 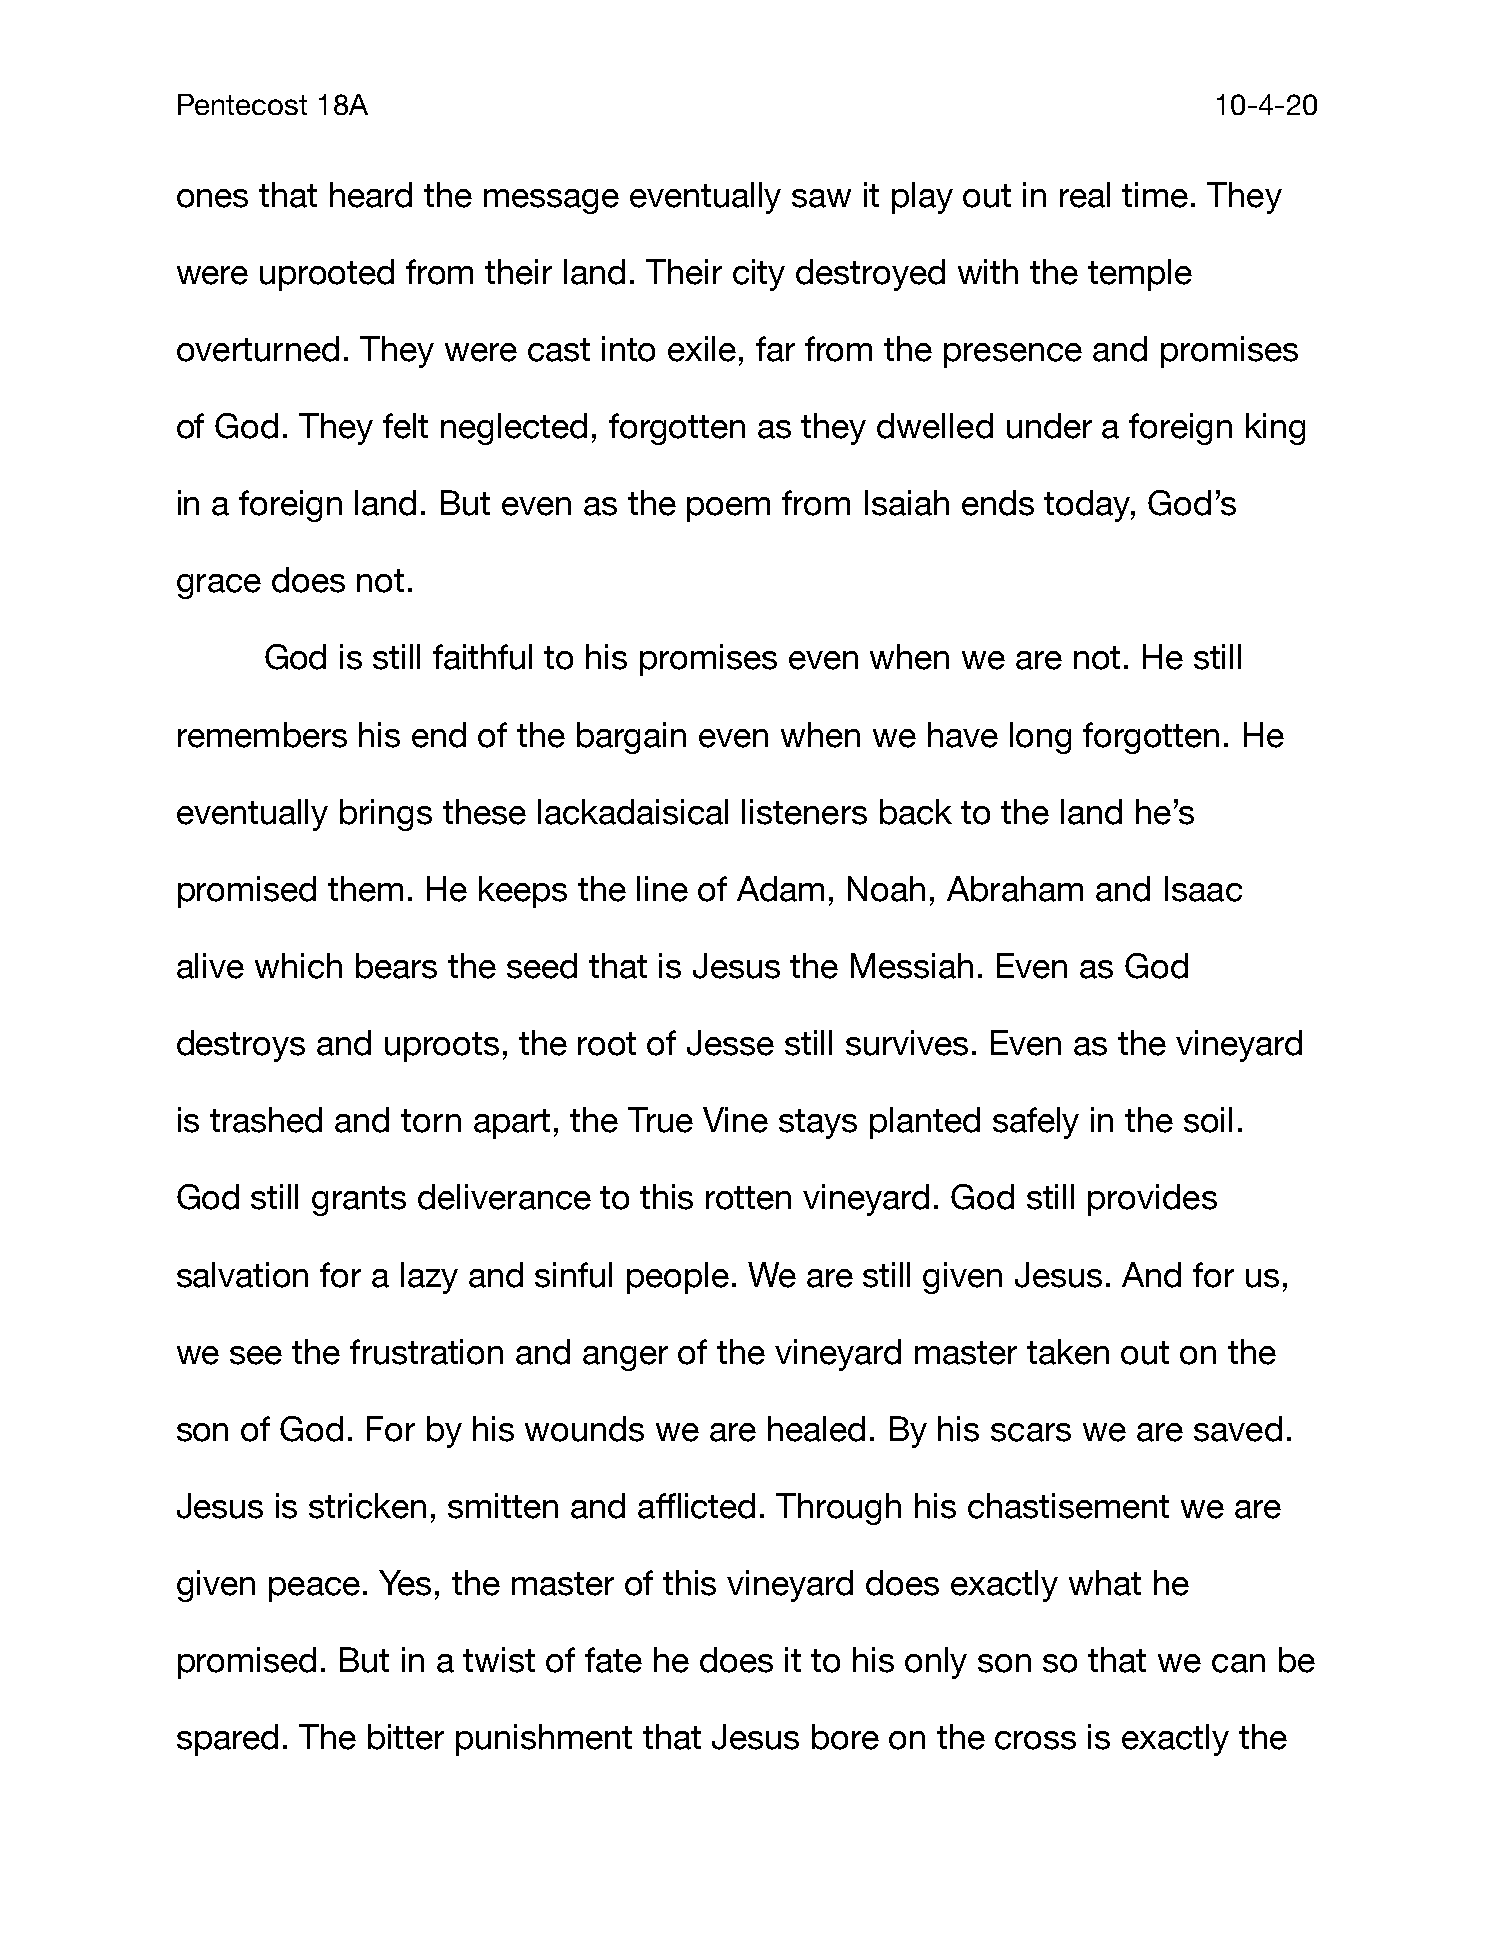 What do you see at coordinates (406, 1737) in the page?
I see `bitter` at bounding box center [406, 1737].
